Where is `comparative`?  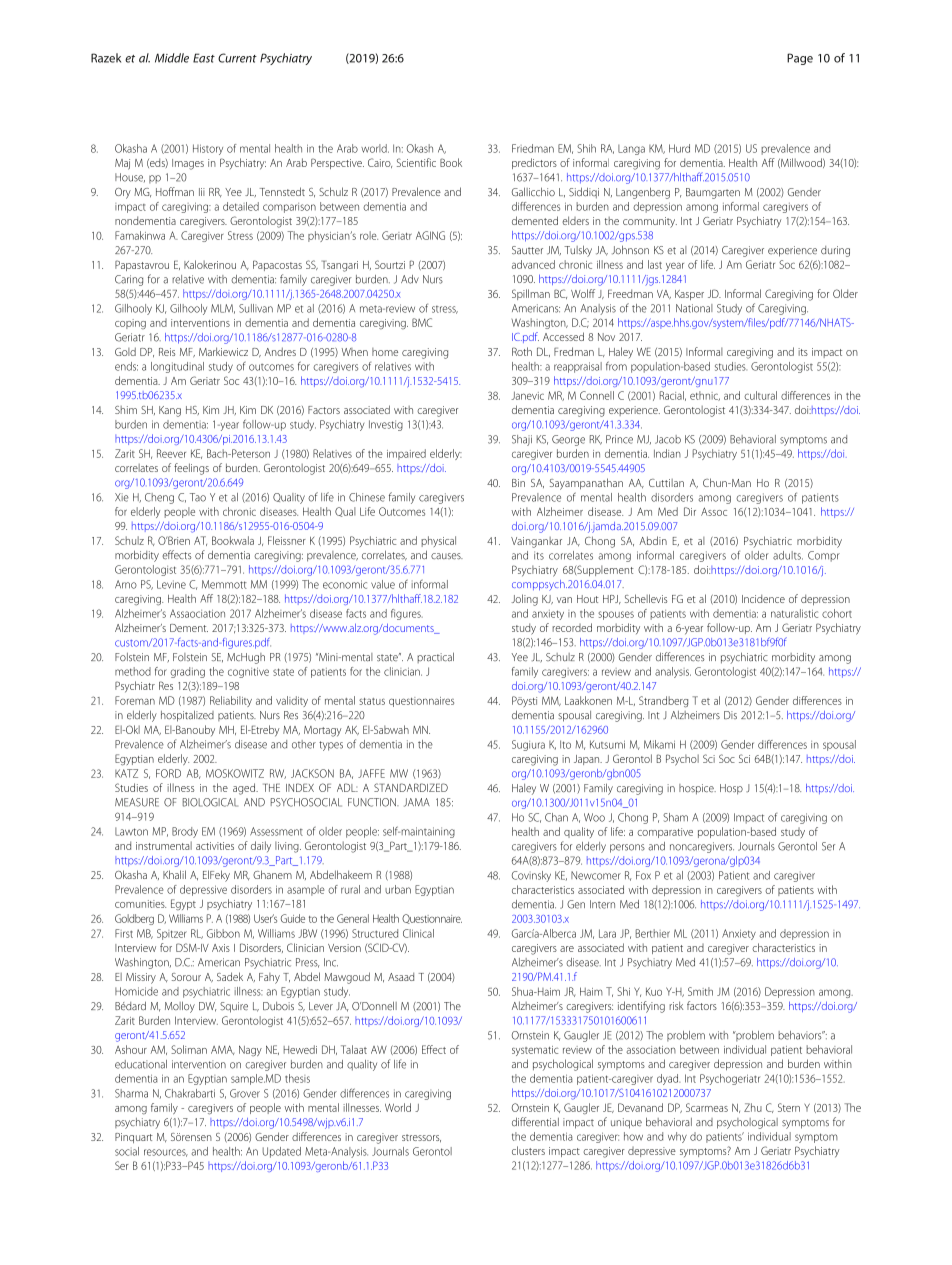
comparative is located at coordinates (665, 833).
